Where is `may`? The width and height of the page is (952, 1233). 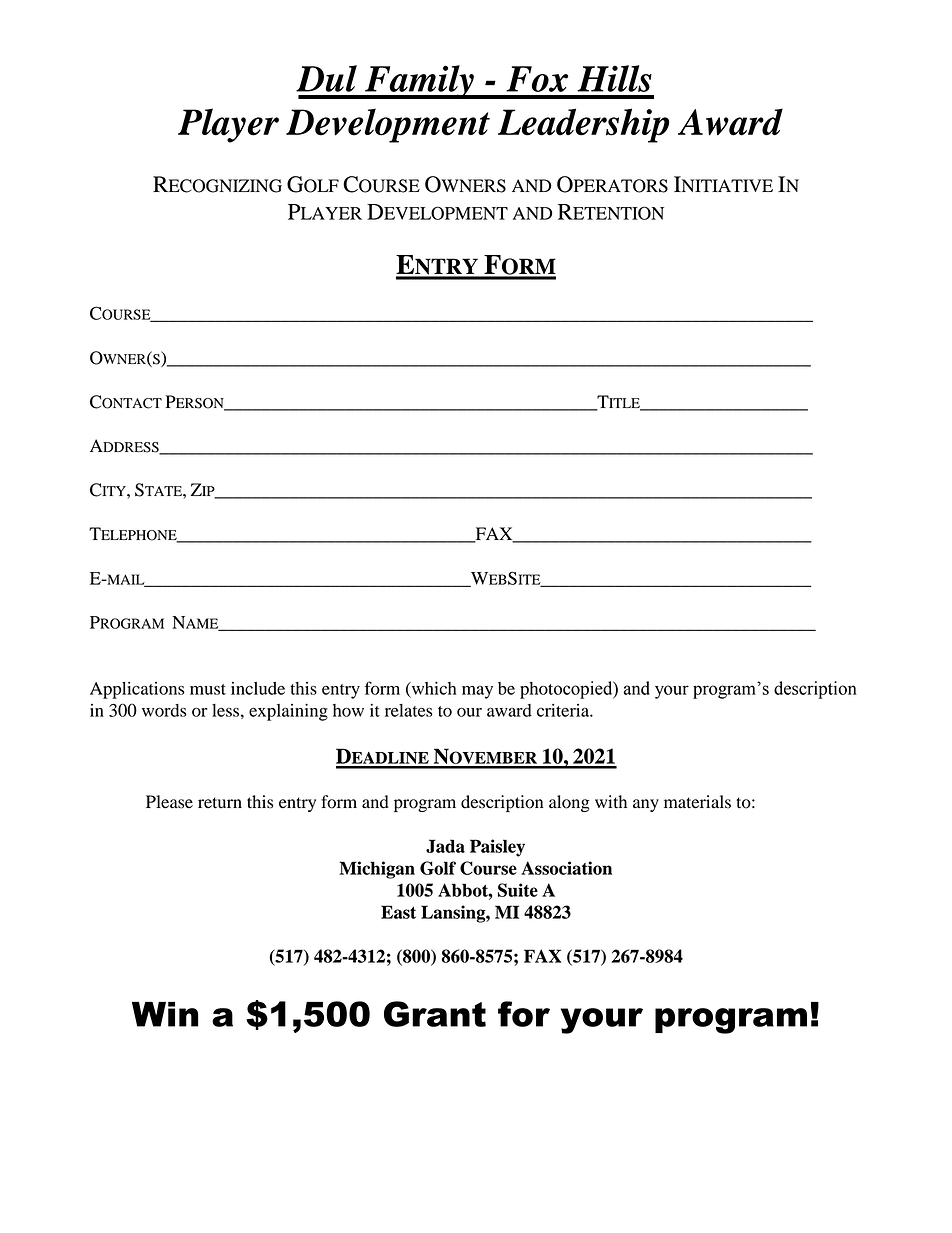
may is located at coordinates (477, 692).
